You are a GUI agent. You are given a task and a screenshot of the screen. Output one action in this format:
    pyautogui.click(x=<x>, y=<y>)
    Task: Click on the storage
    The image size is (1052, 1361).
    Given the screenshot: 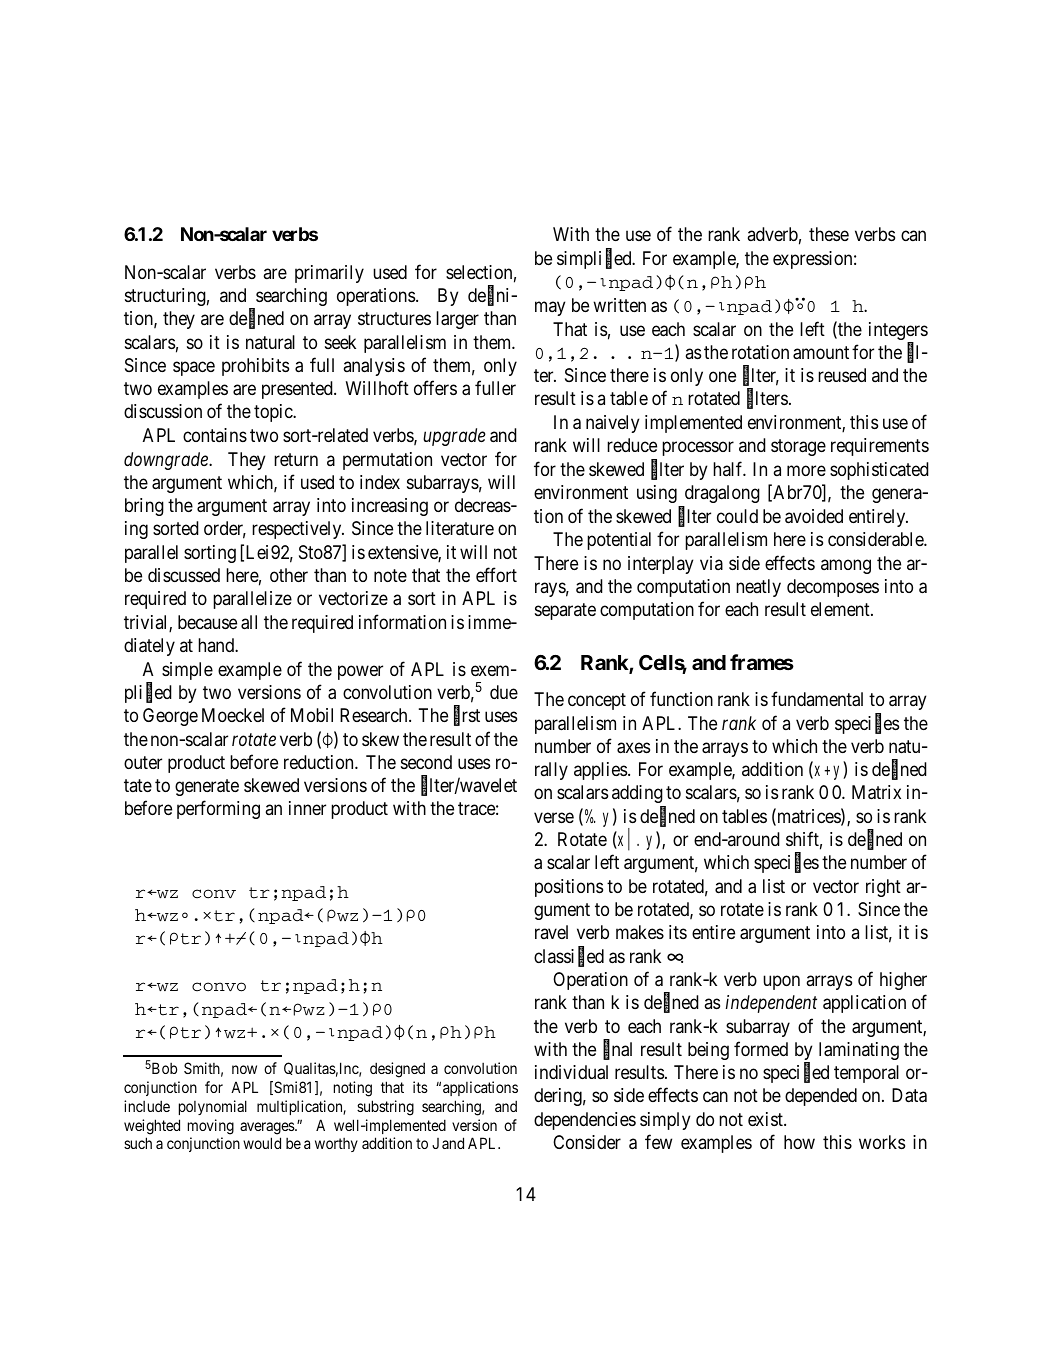 What is the action you would take?
    pyautogui.click(x=798, y=448)
